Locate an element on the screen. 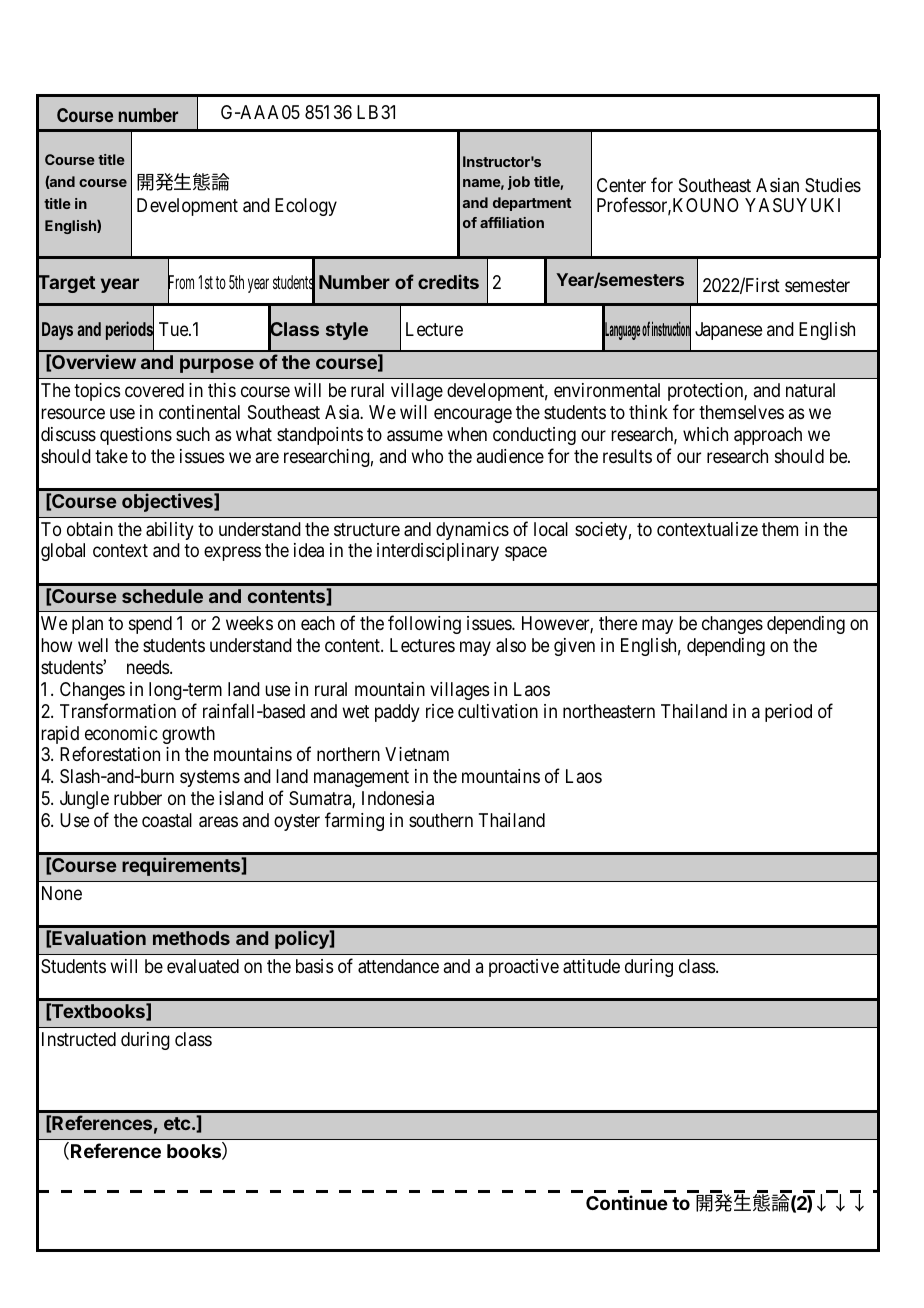  Ecology is located at coordinates (306, 207).
